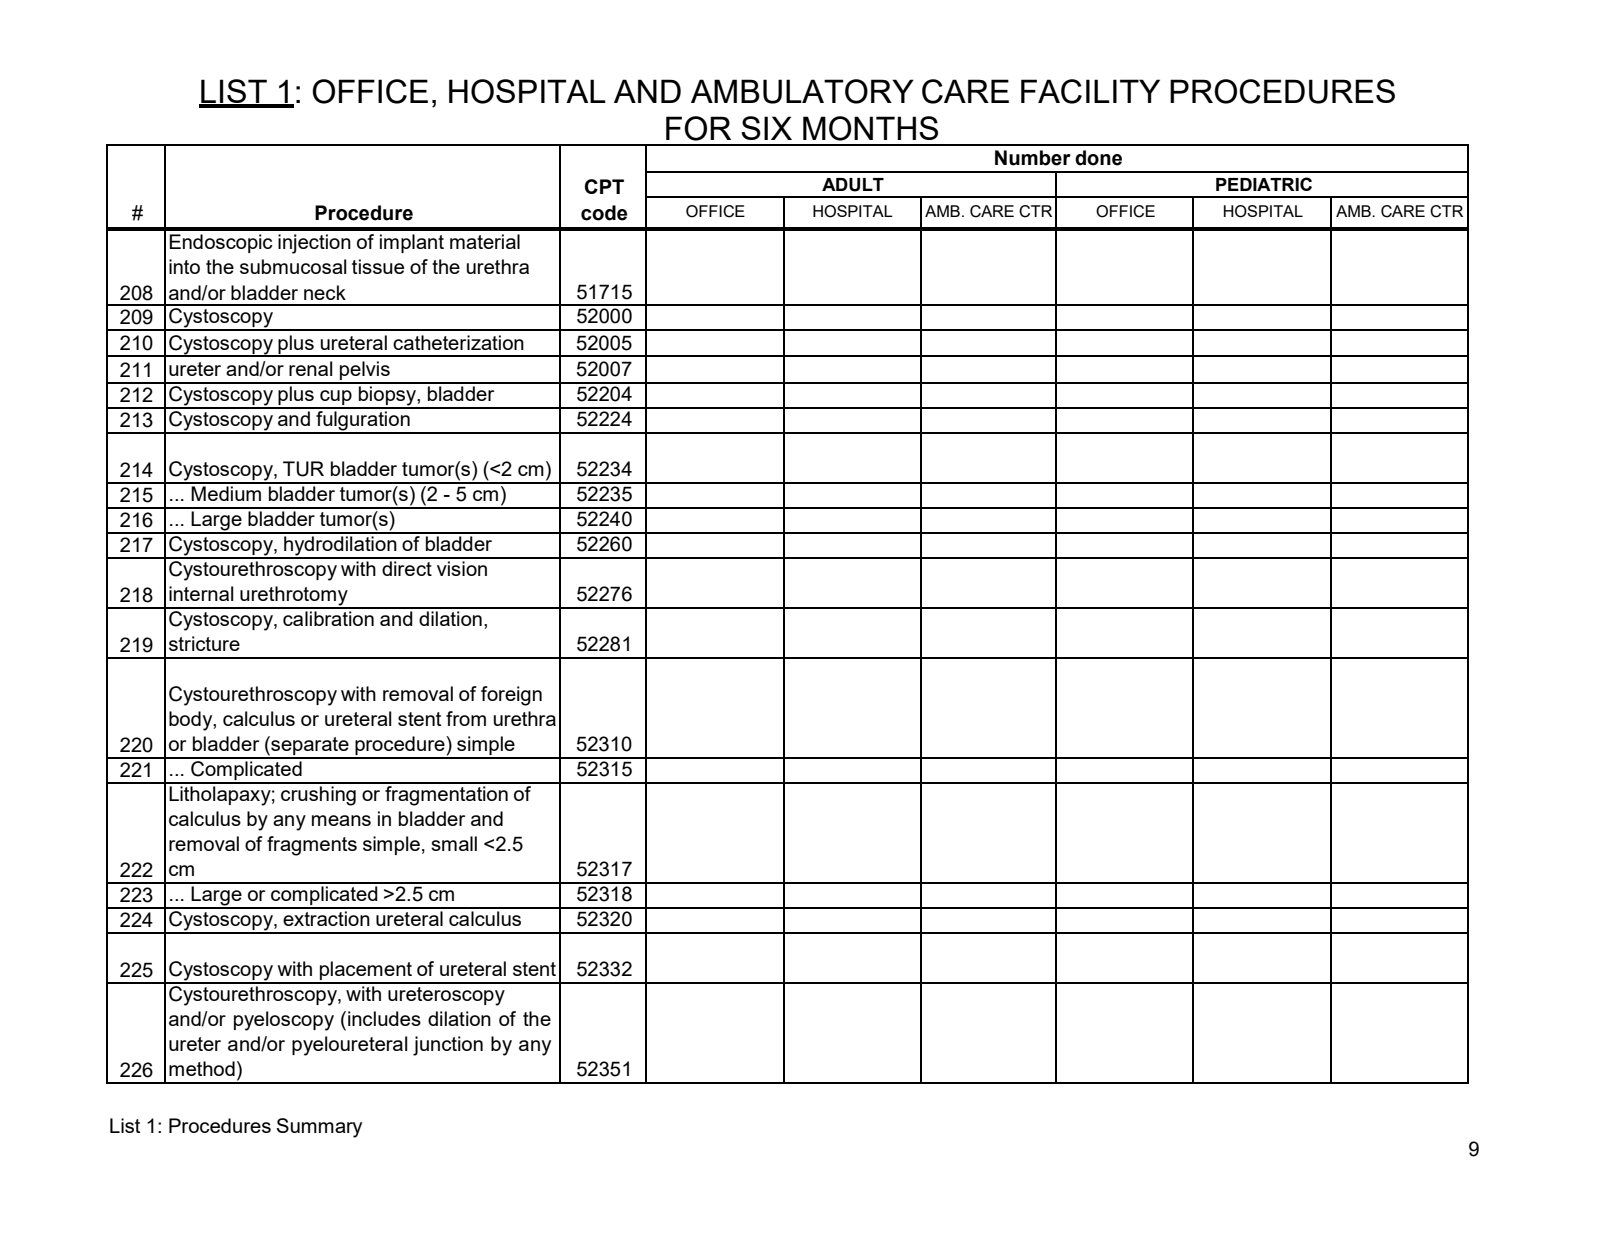  I want to click on small, so click(454, 843).
